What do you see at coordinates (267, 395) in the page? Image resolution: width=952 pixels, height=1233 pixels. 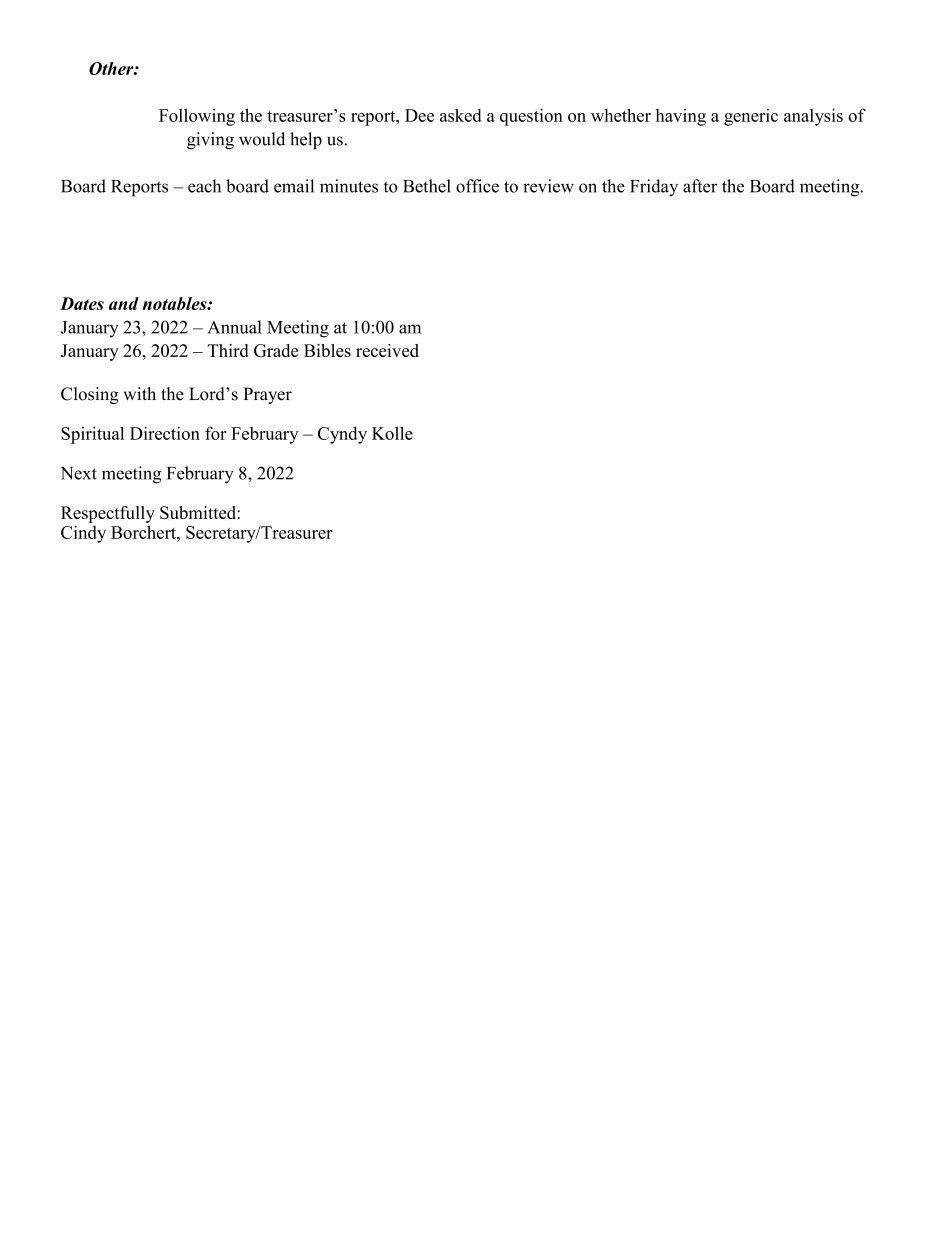 I see `Prayer` at bounding box center [267, 395].
